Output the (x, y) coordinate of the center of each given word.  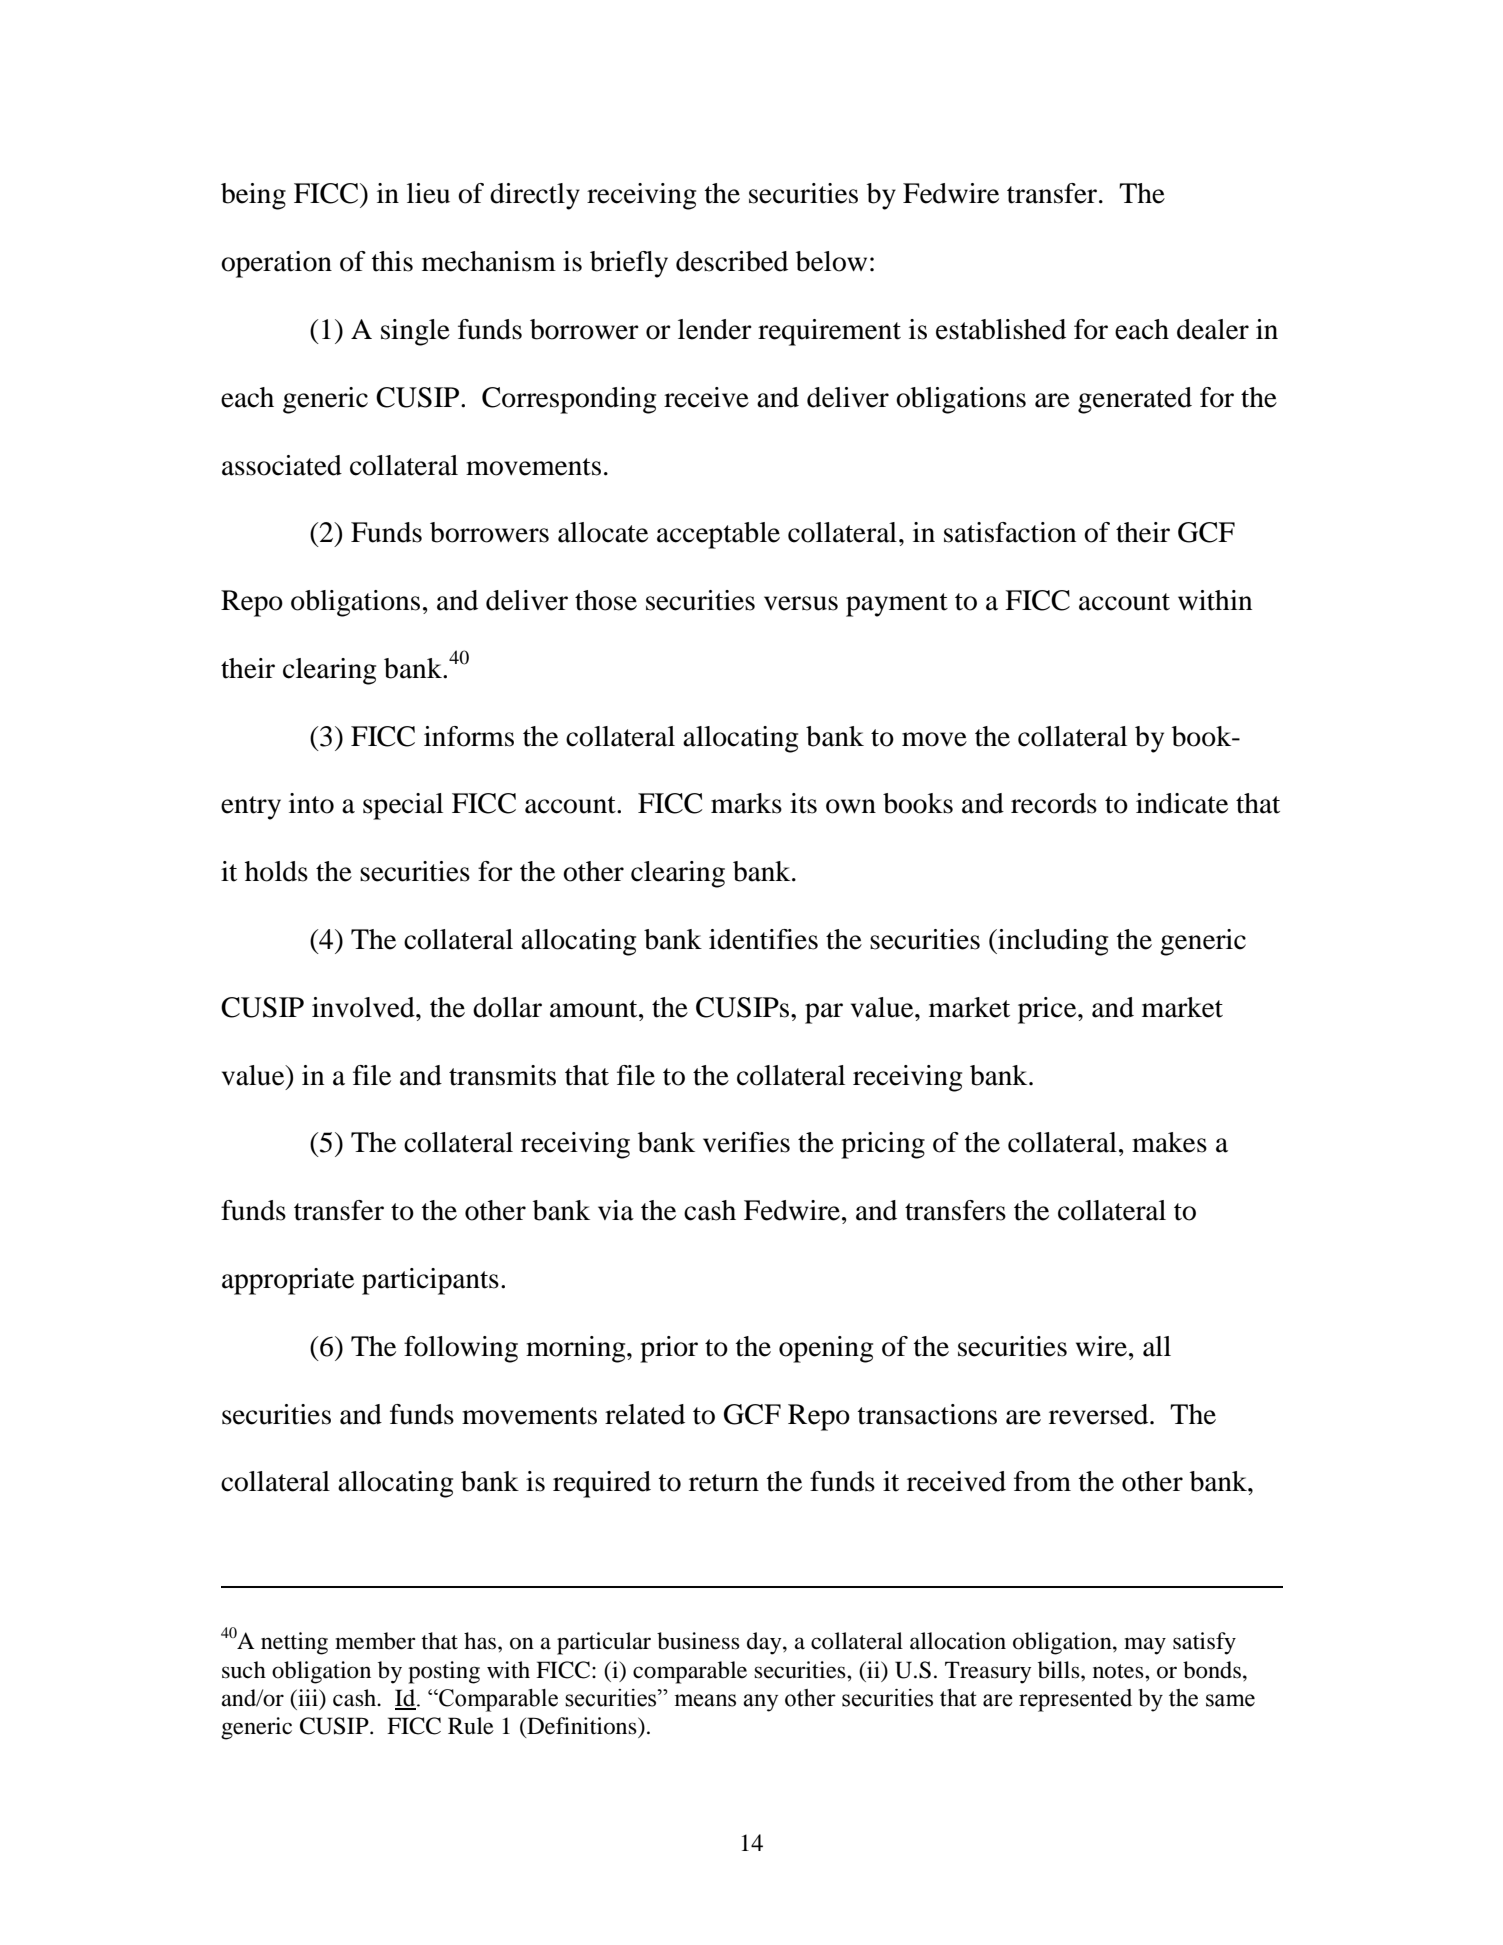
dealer (1213, 329)
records (1054, 803)
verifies (746, 1142)
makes (1169, 1142)
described (732, 261)
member (375, 1641)
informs (469, 736)
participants (430, 1281)
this (392, 261)
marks (746, 803)
